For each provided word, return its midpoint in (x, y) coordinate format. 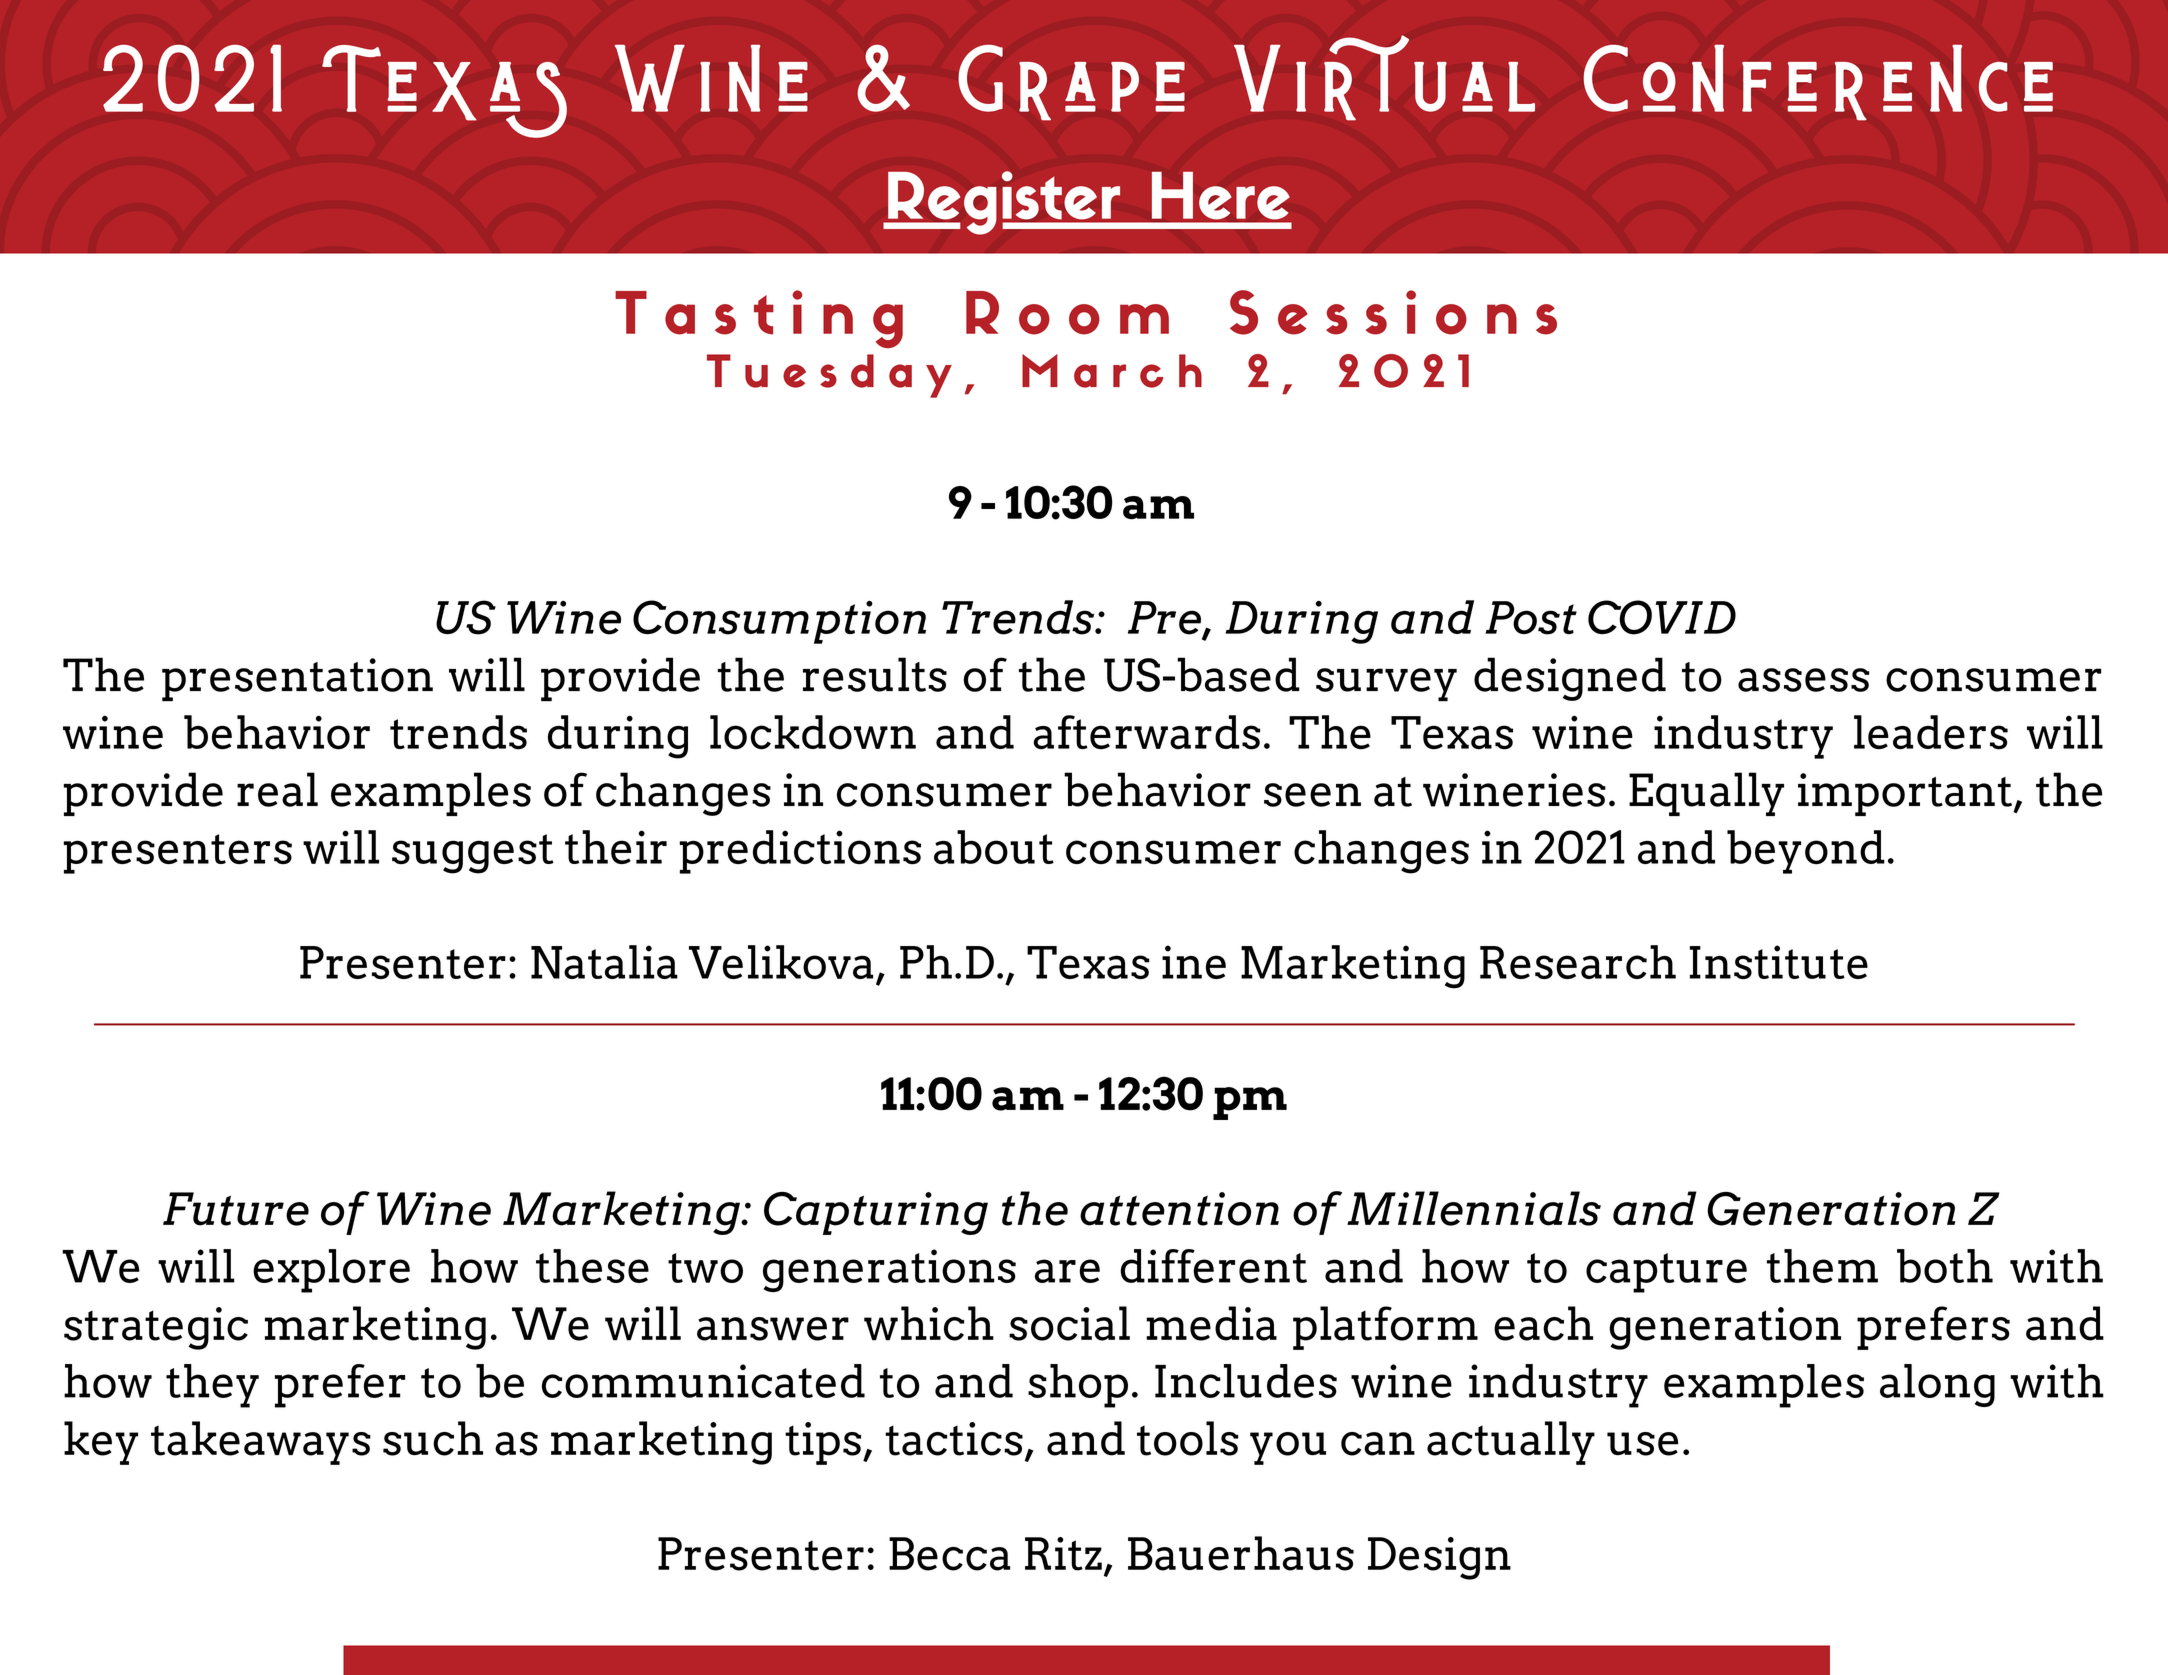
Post (1531, 618)
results (875, 674)
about (994, 847)
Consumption (779, 622)
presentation (297, 679)
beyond (1806, 852)
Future (236, 1209)
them (1822, 1266)
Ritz (1063, 1554)
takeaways (261, 1443)
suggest (473, 854)
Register (1004, 203)
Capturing (876, 1213)
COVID (1662, 617)
